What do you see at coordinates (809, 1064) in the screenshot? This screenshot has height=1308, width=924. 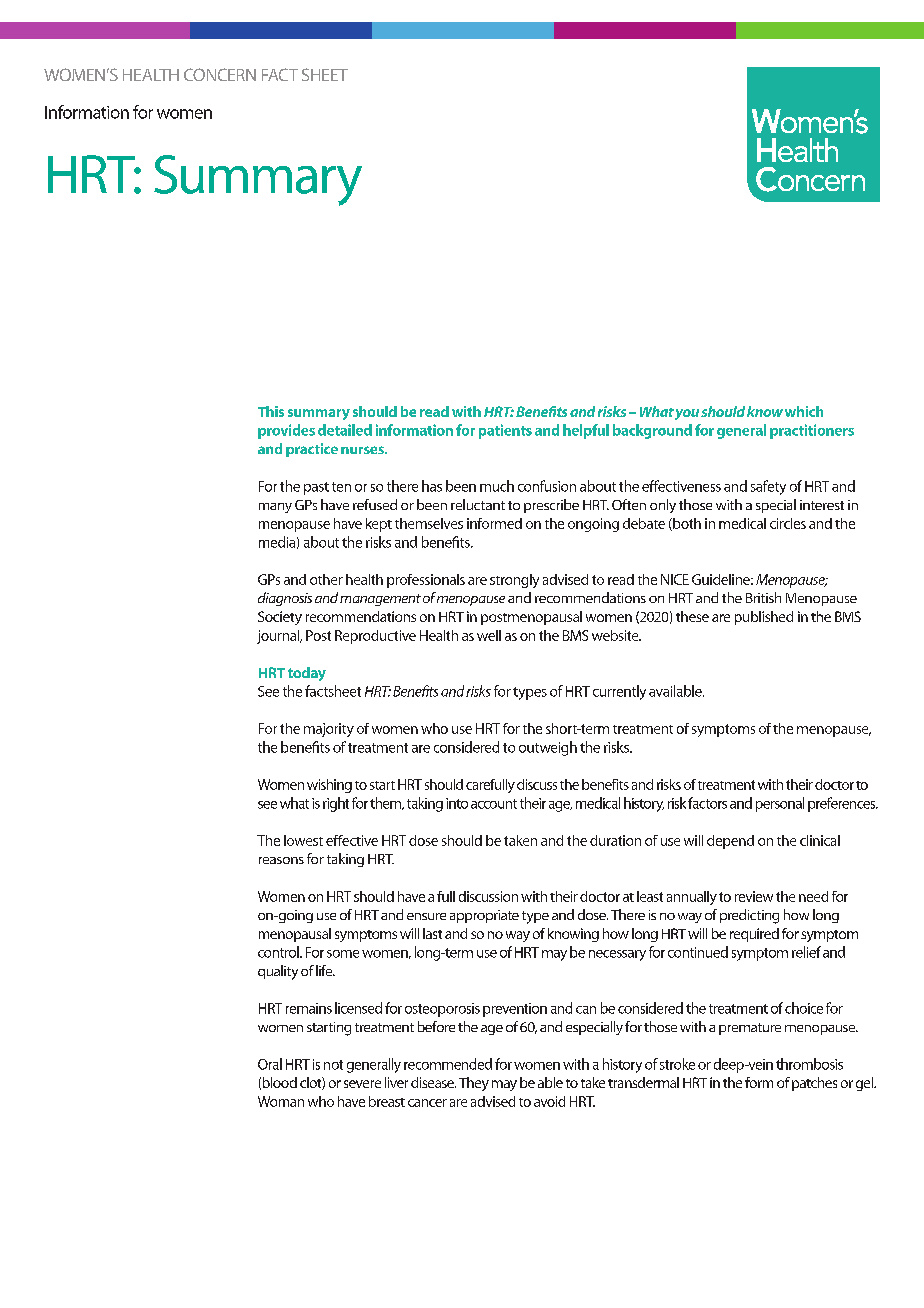 I see `thrombosis` at bounding box center [809, 1064].
